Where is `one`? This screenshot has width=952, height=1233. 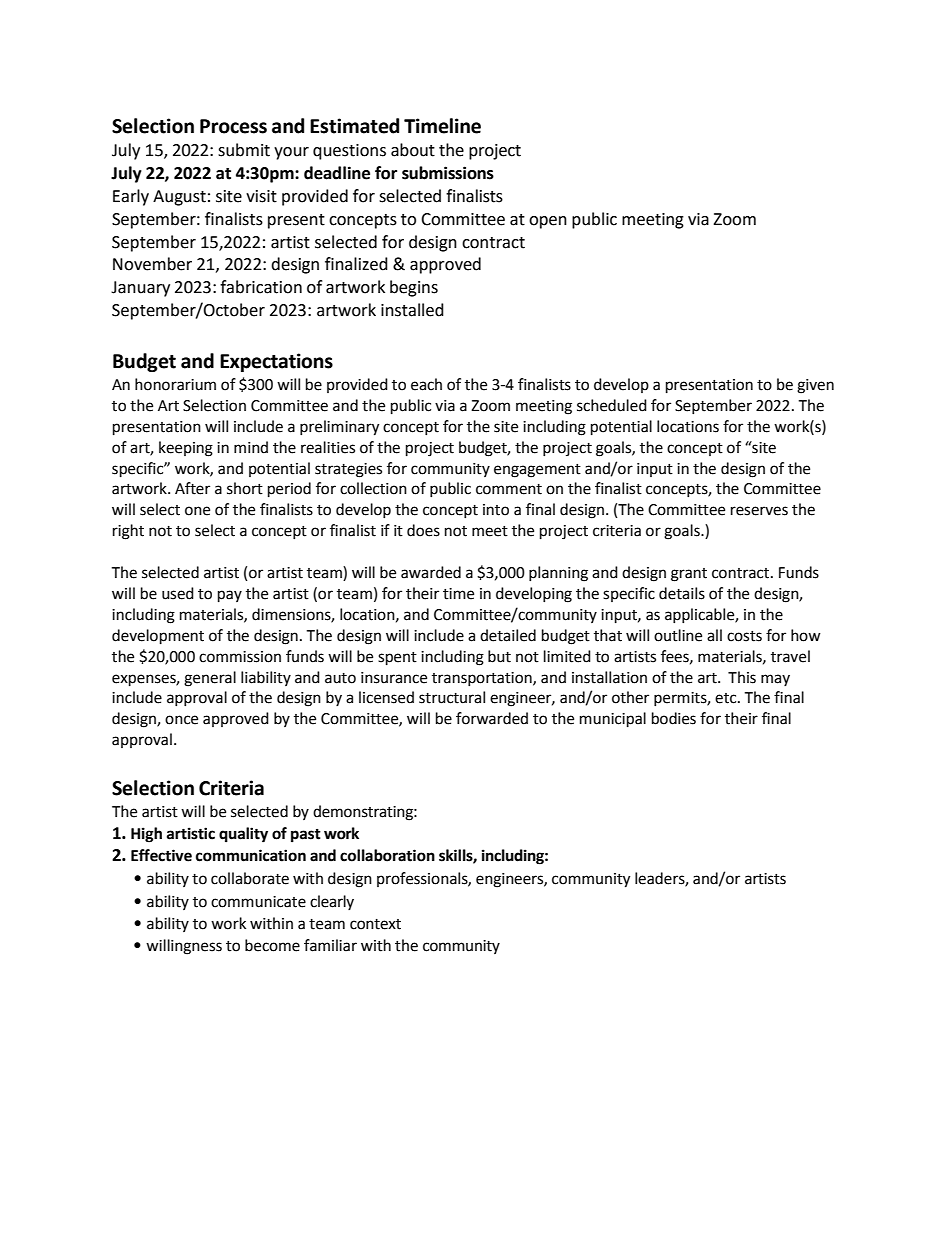
one is located at coordinates (197, 511).
